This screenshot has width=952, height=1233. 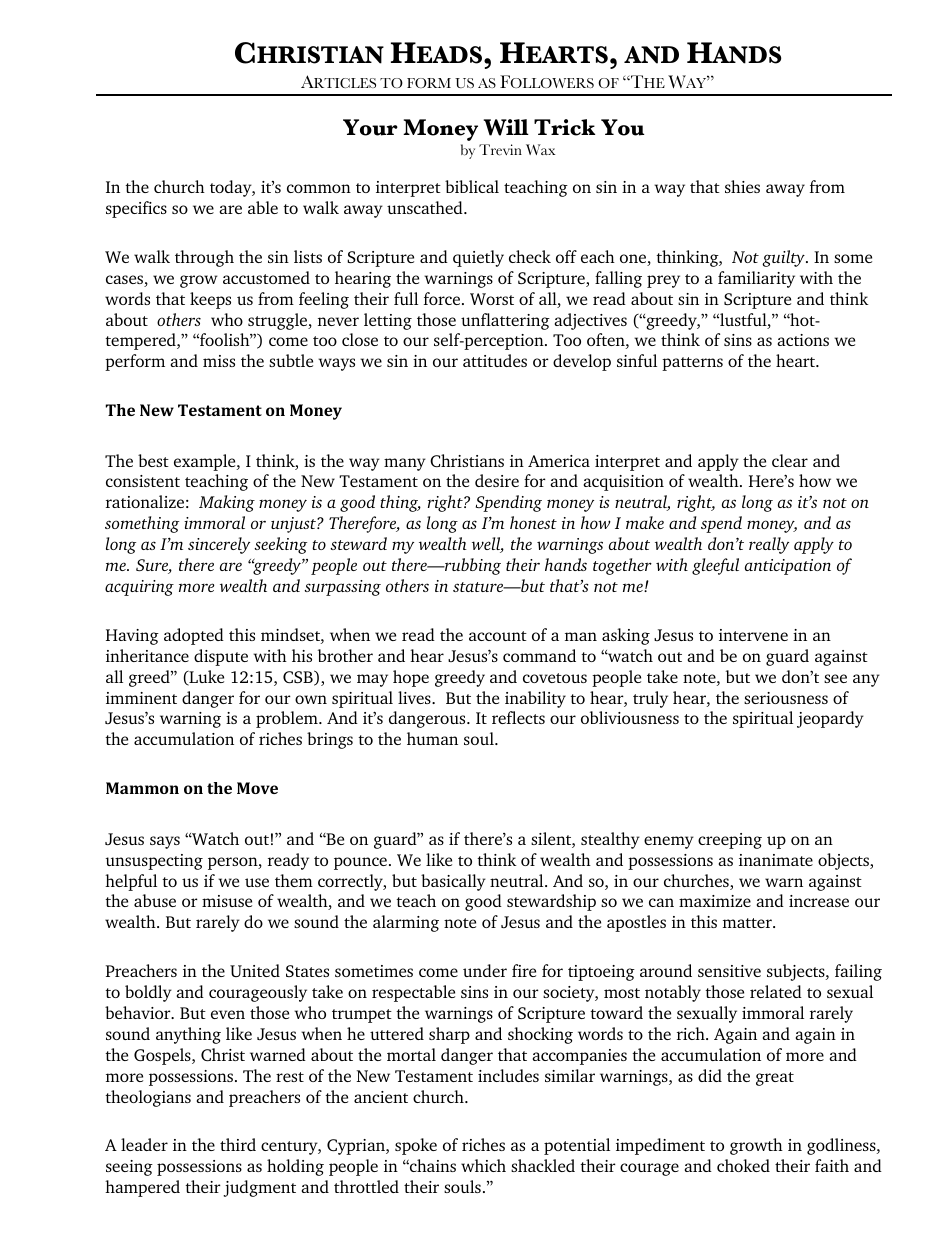 I want to click on misuse, so click(x=227, y=901).
